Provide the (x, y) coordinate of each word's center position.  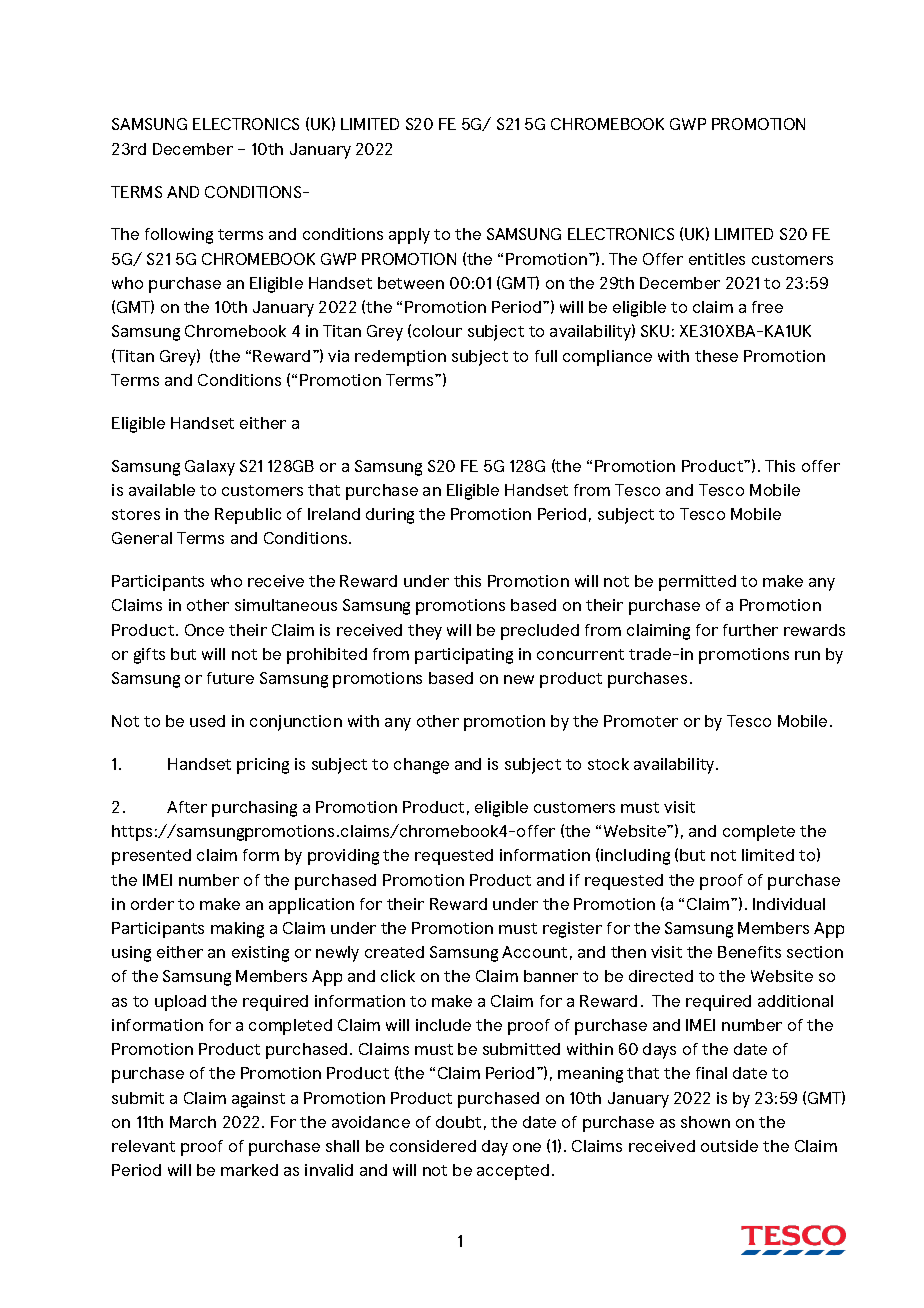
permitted (697, 583)
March (193, 1122)
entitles (717, 259)
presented (151, 857)
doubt (458, 1122)
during (390, 516)
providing (343, 857)
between (411, 283)
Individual (789, 904)
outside (729, 1146)
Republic (248, 516)
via (338, 356)
